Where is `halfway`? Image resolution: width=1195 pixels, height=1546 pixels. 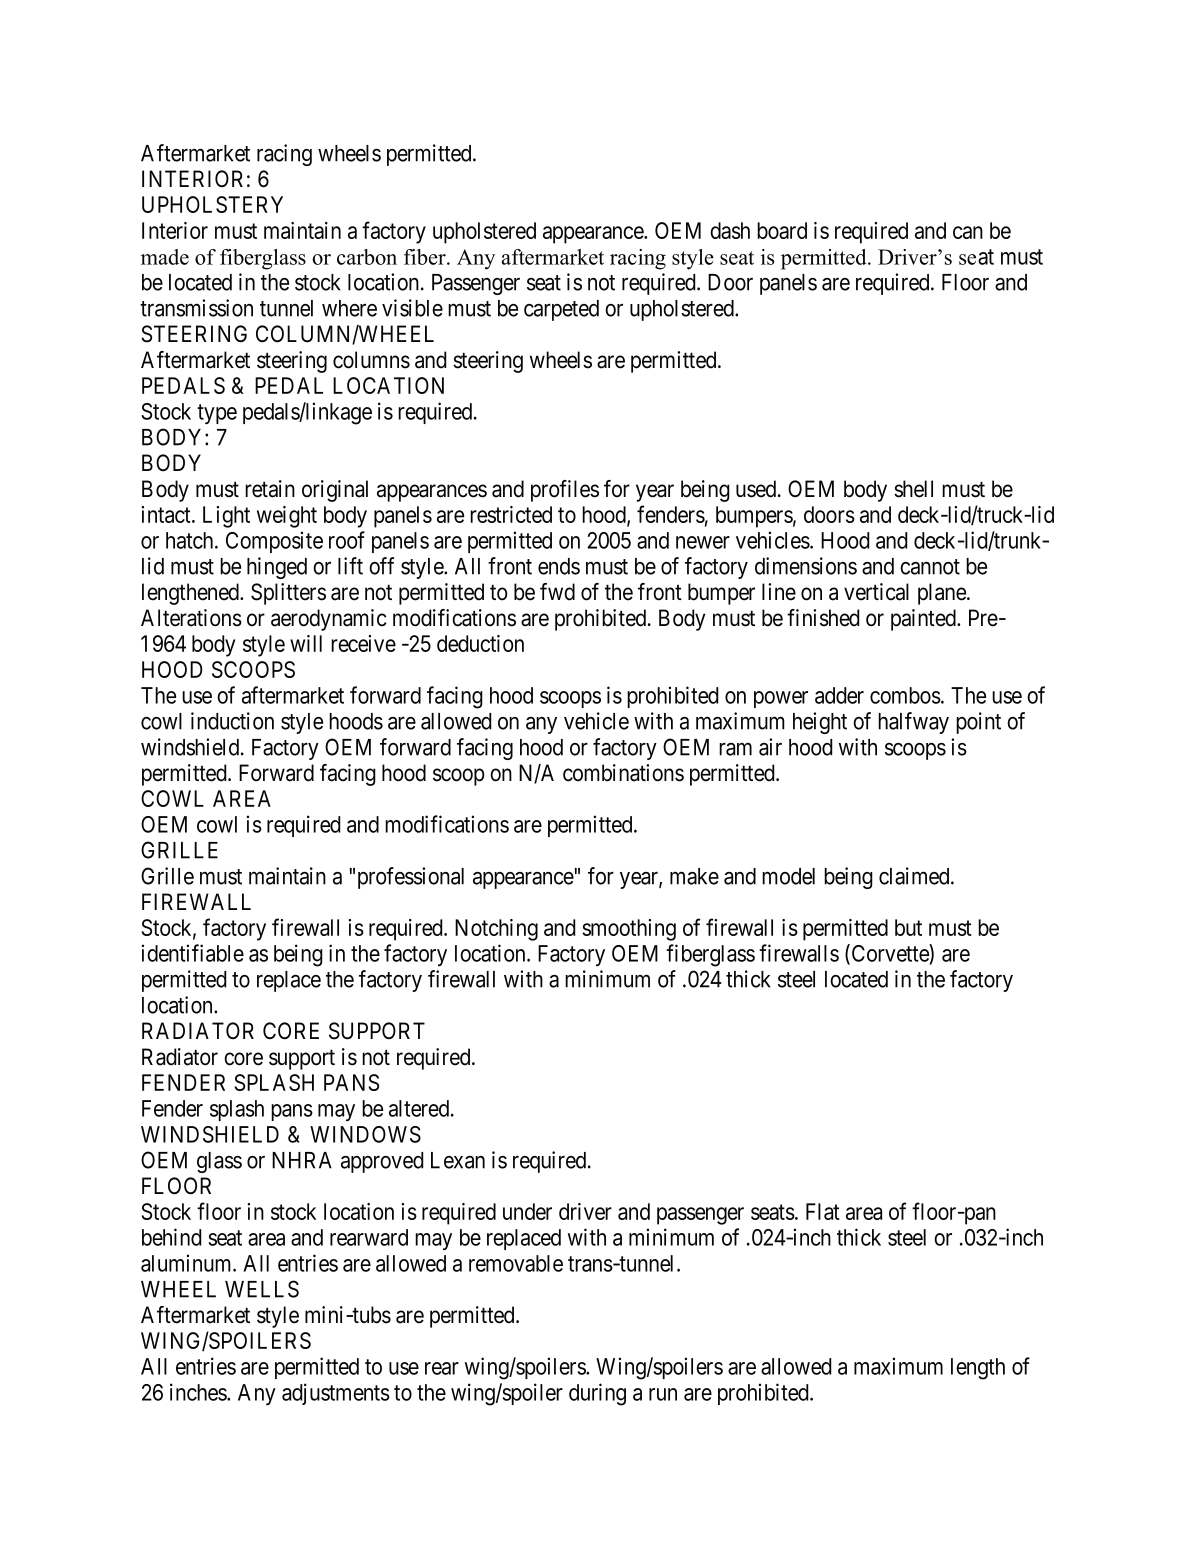 halfway is located at coordinates (913, 723).
